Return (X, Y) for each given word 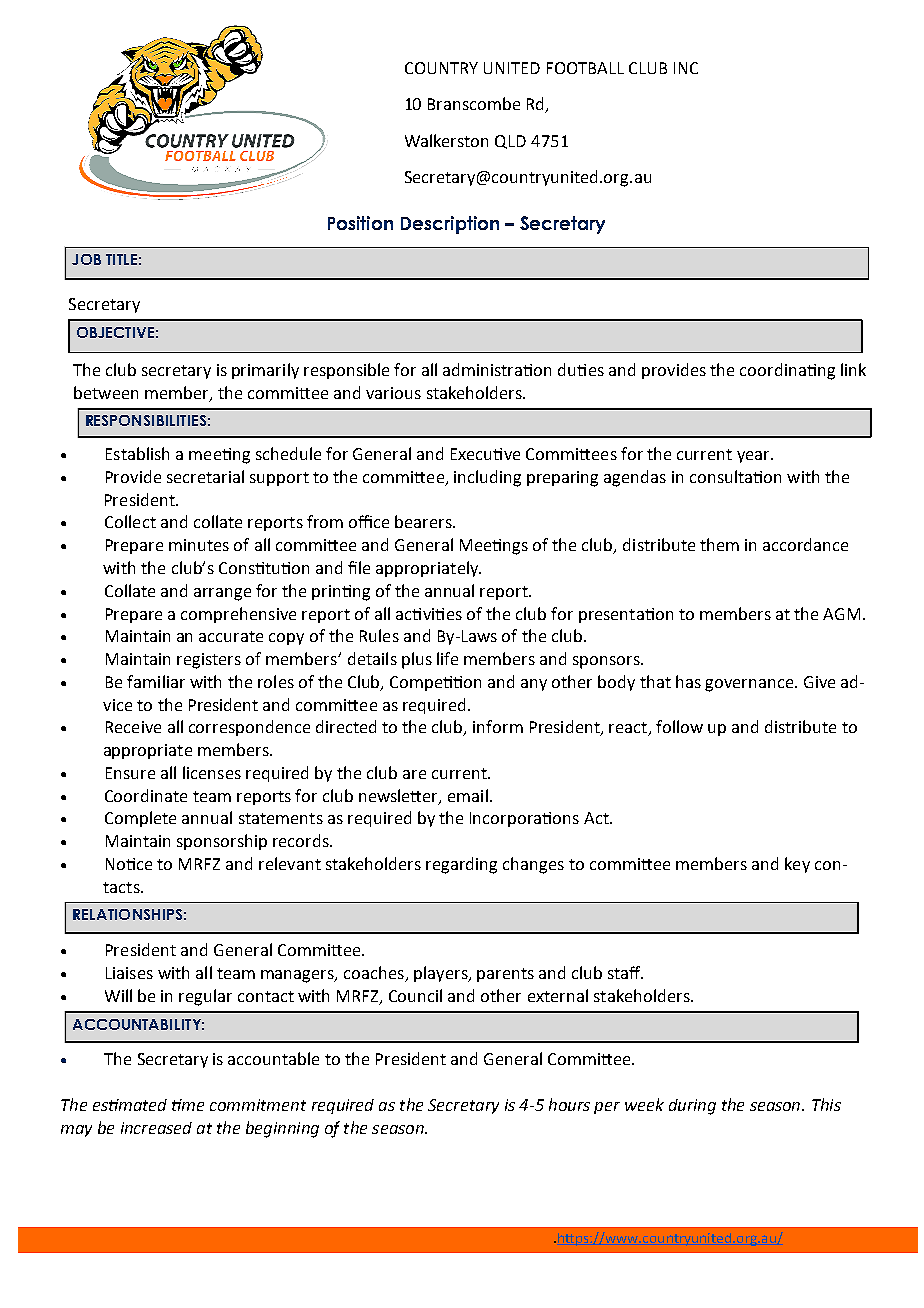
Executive (485, 454)
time (188, 1105)
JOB (86, 259)
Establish (137, 453)
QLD (510, 142)
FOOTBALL (585, 68)
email (468, 795)
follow (679, 726)
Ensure (130, 773)
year (754, 457)
